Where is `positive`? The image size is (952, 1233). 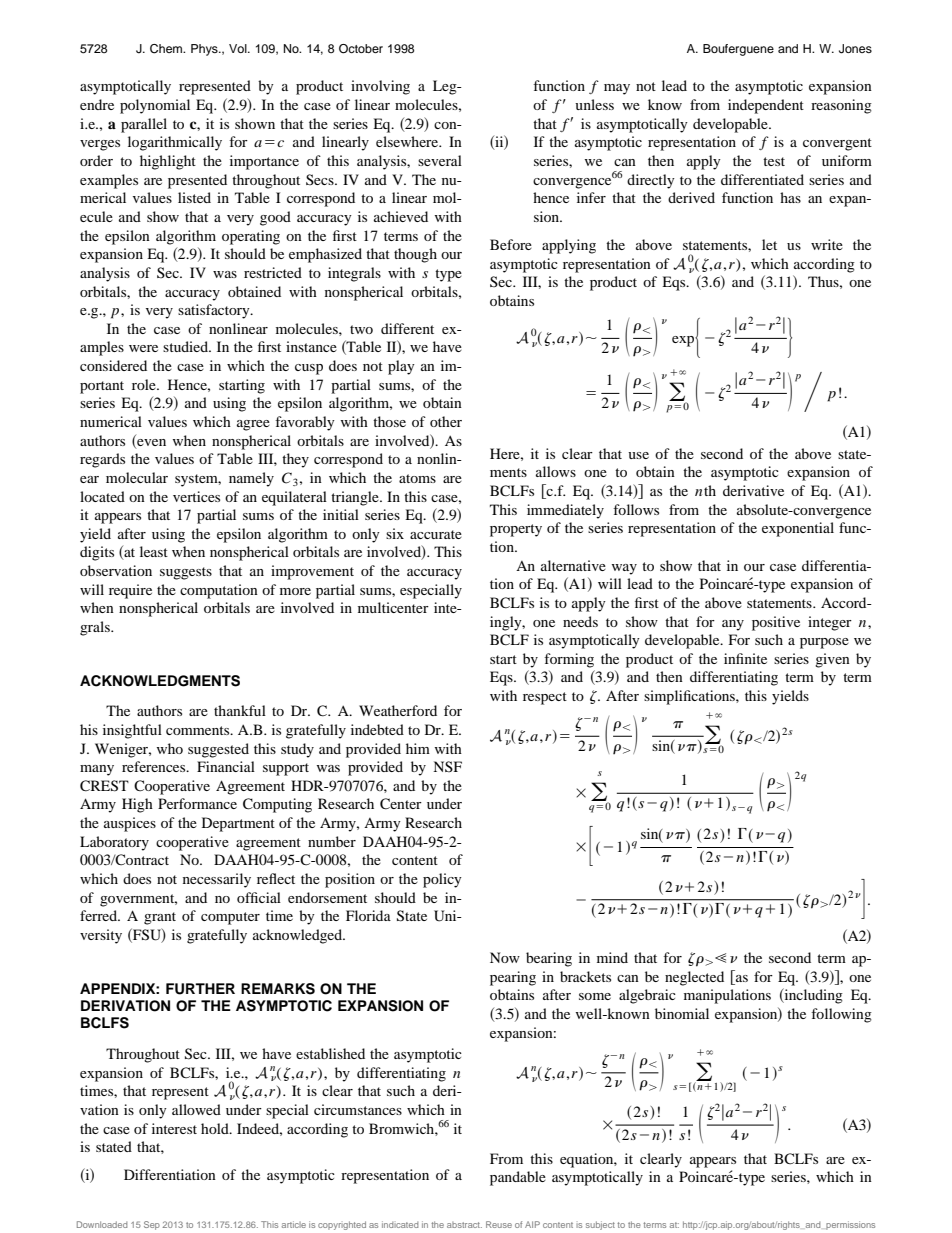 positive is located at coordinates (776, 623).
